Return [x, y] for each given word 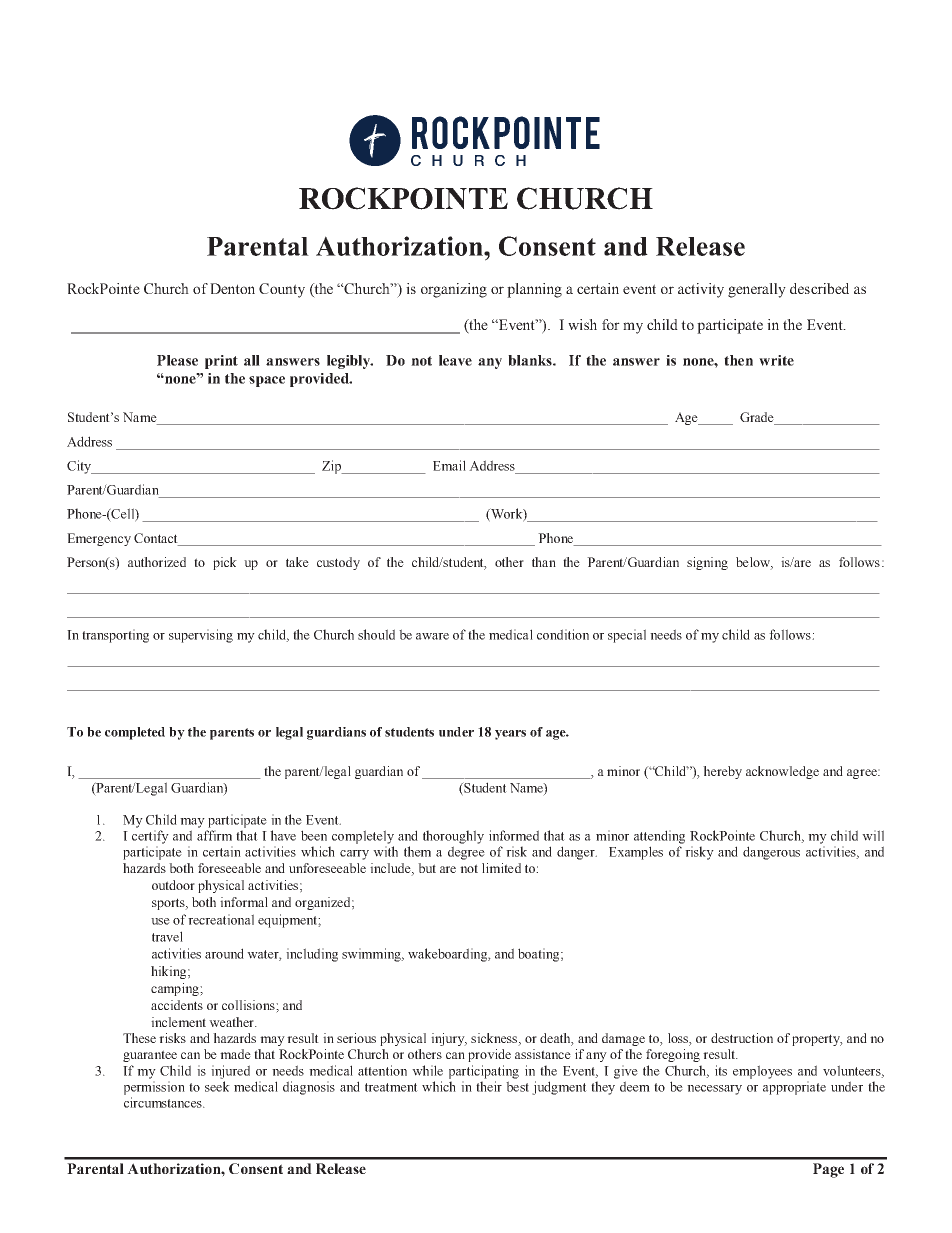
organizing [454, 290]
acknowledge [782, 772]
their [489, 1086]
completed [135, 733]
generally [757, 290]
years [510, 735]
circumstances [164, 1102]
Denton [232, 288]
